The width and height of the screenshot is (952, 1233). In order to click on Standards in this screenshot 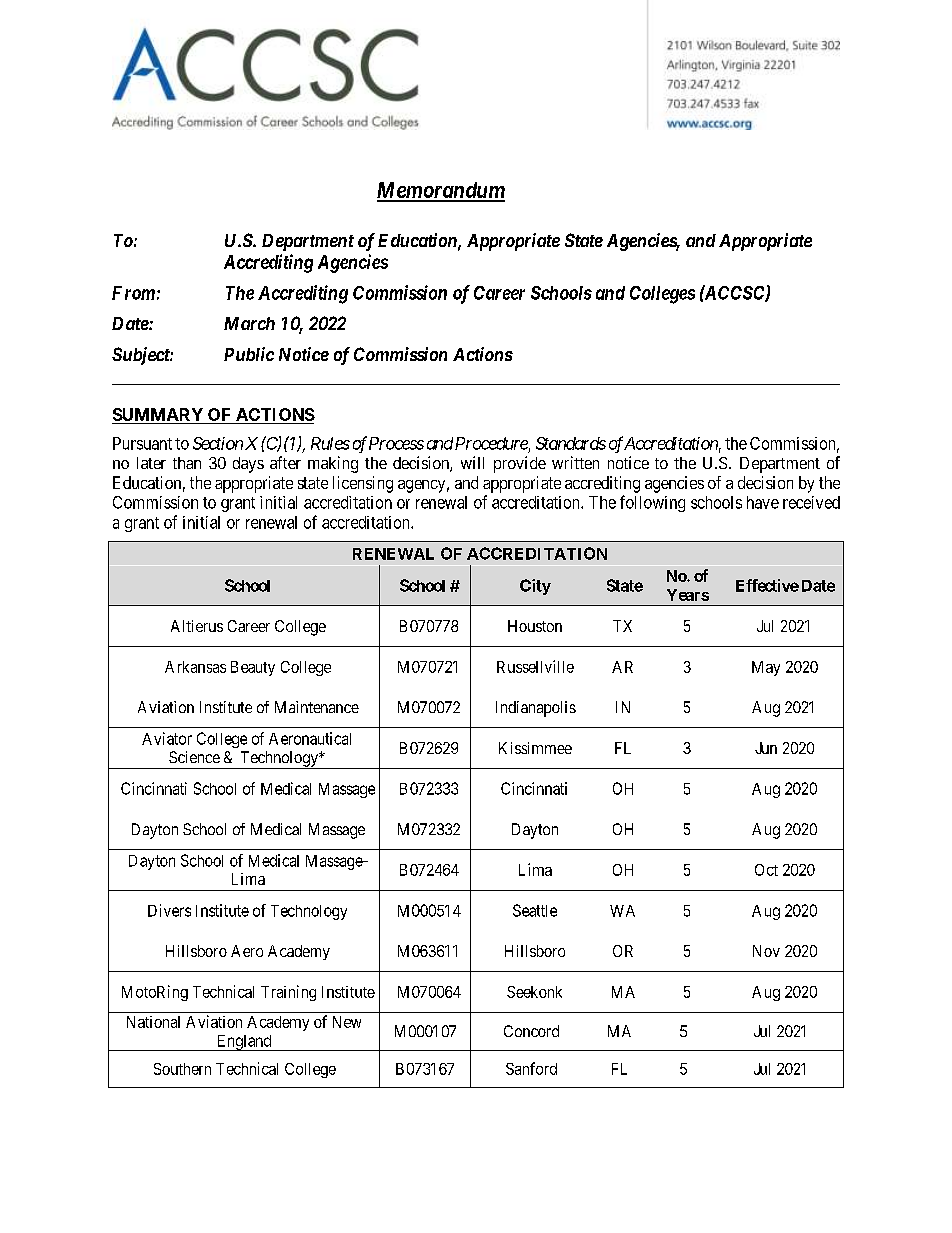, I will do `click(571, 443)`.
